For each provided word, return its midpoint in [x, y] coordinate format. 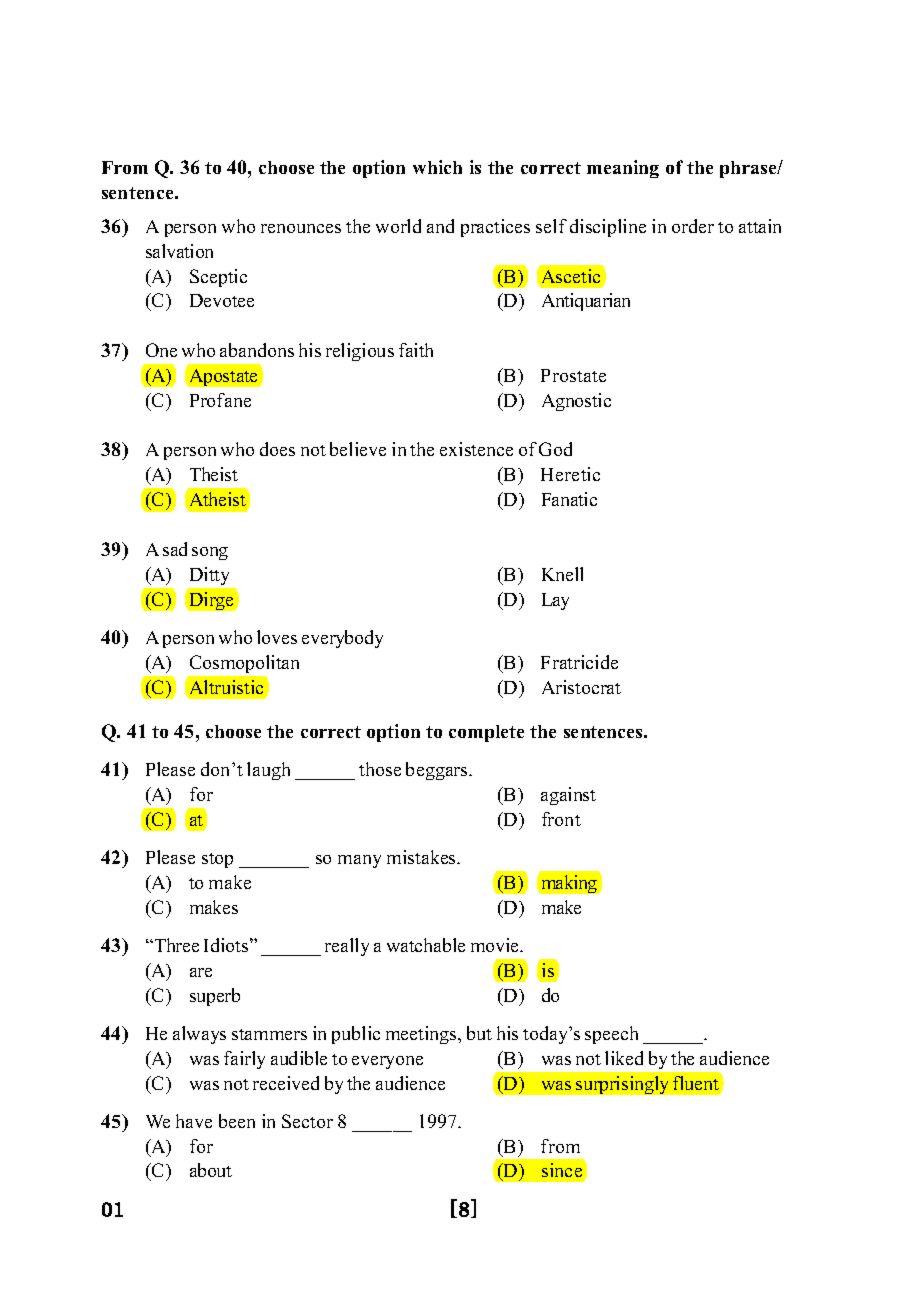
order [693, 226]
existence [476, 449]
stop [217, 860]
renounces [301, 228]
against [568, 796]
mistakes [423, 857]
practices [495, 228]
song [210, 553]
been [237, 1121]
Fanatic [569, 499]
